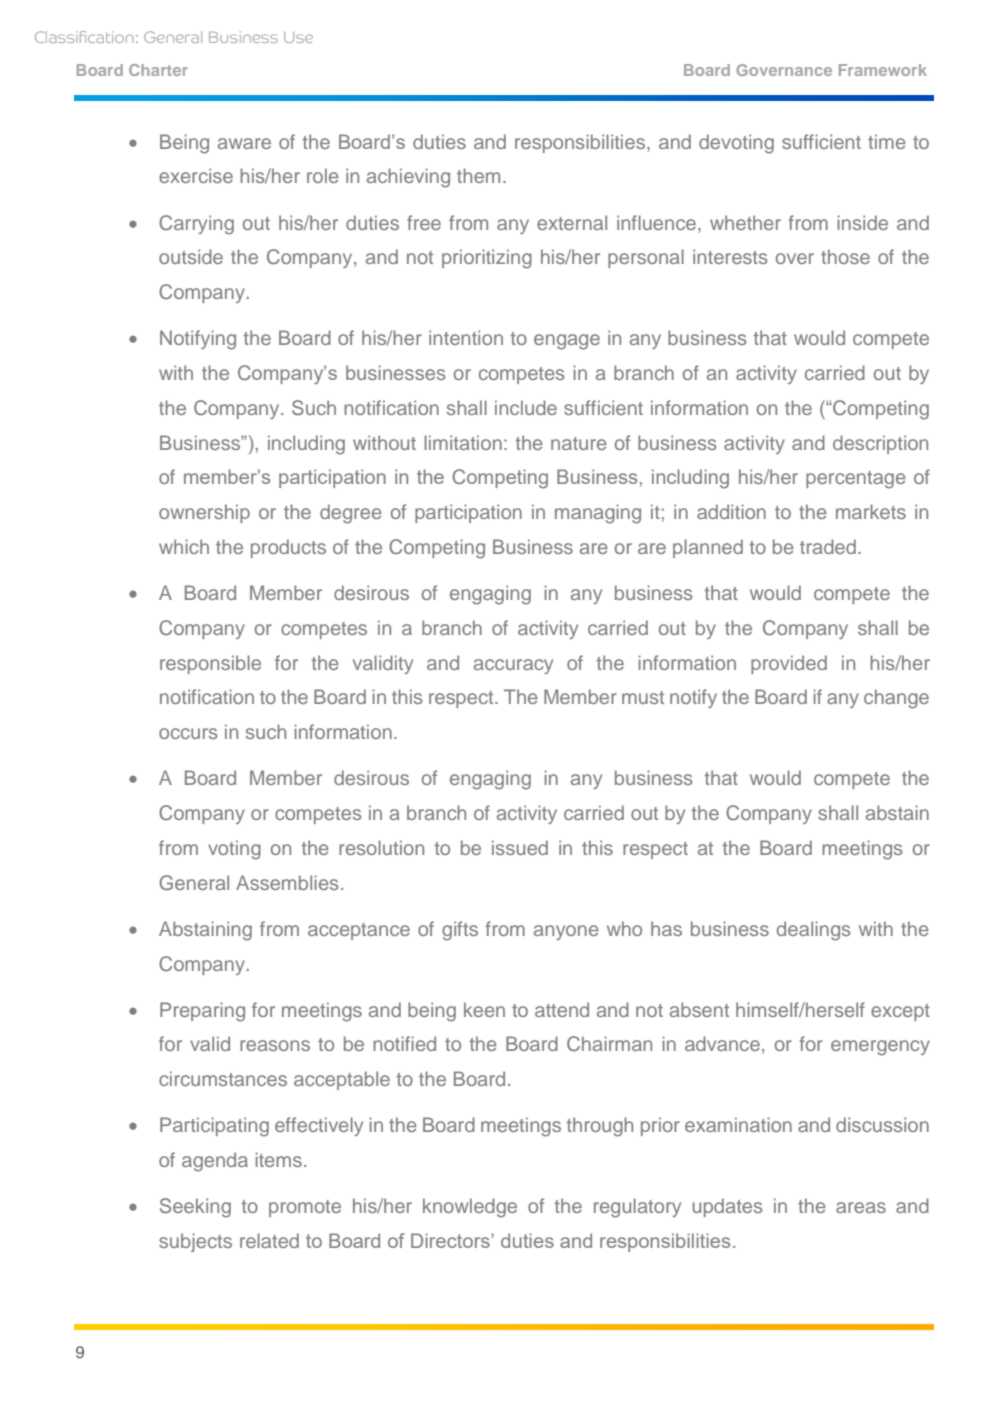  What do you see at coordinates (883, 70) in the screenshot?
I see `Framework` at bounding box center [883, 70].
